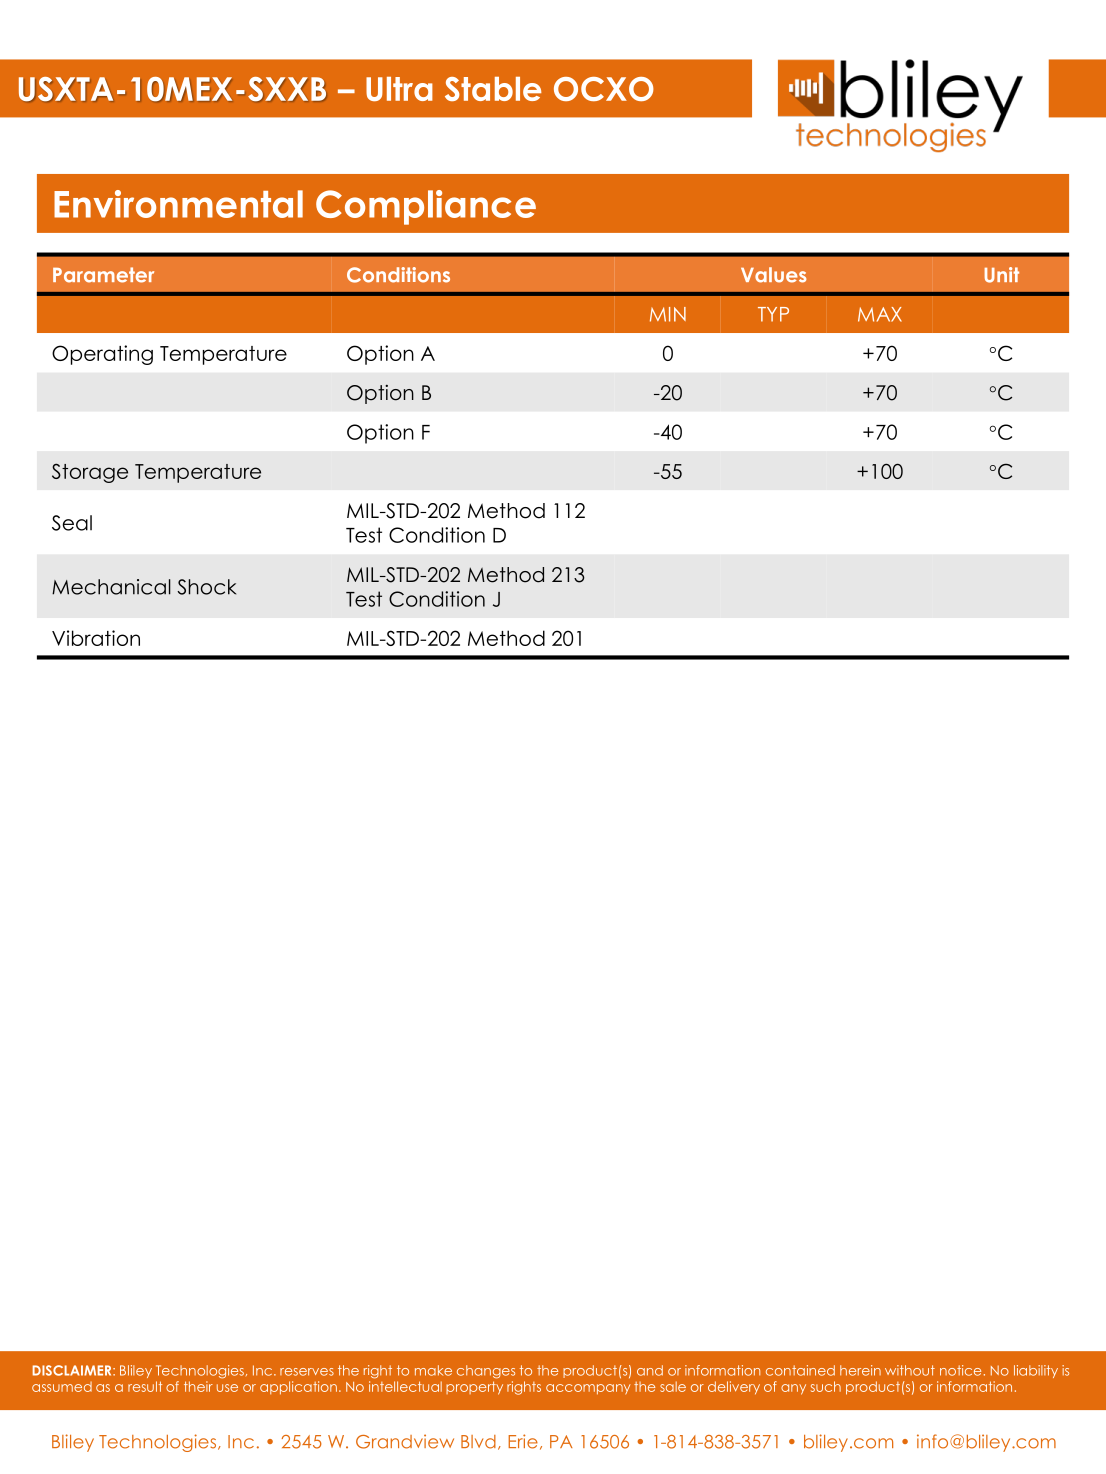 This screenshot has height=1474, width=1106. What do you see at coordinates (1001, 275) in the screenshot?
I see `Unit` at bounding box center [1001, 275].
